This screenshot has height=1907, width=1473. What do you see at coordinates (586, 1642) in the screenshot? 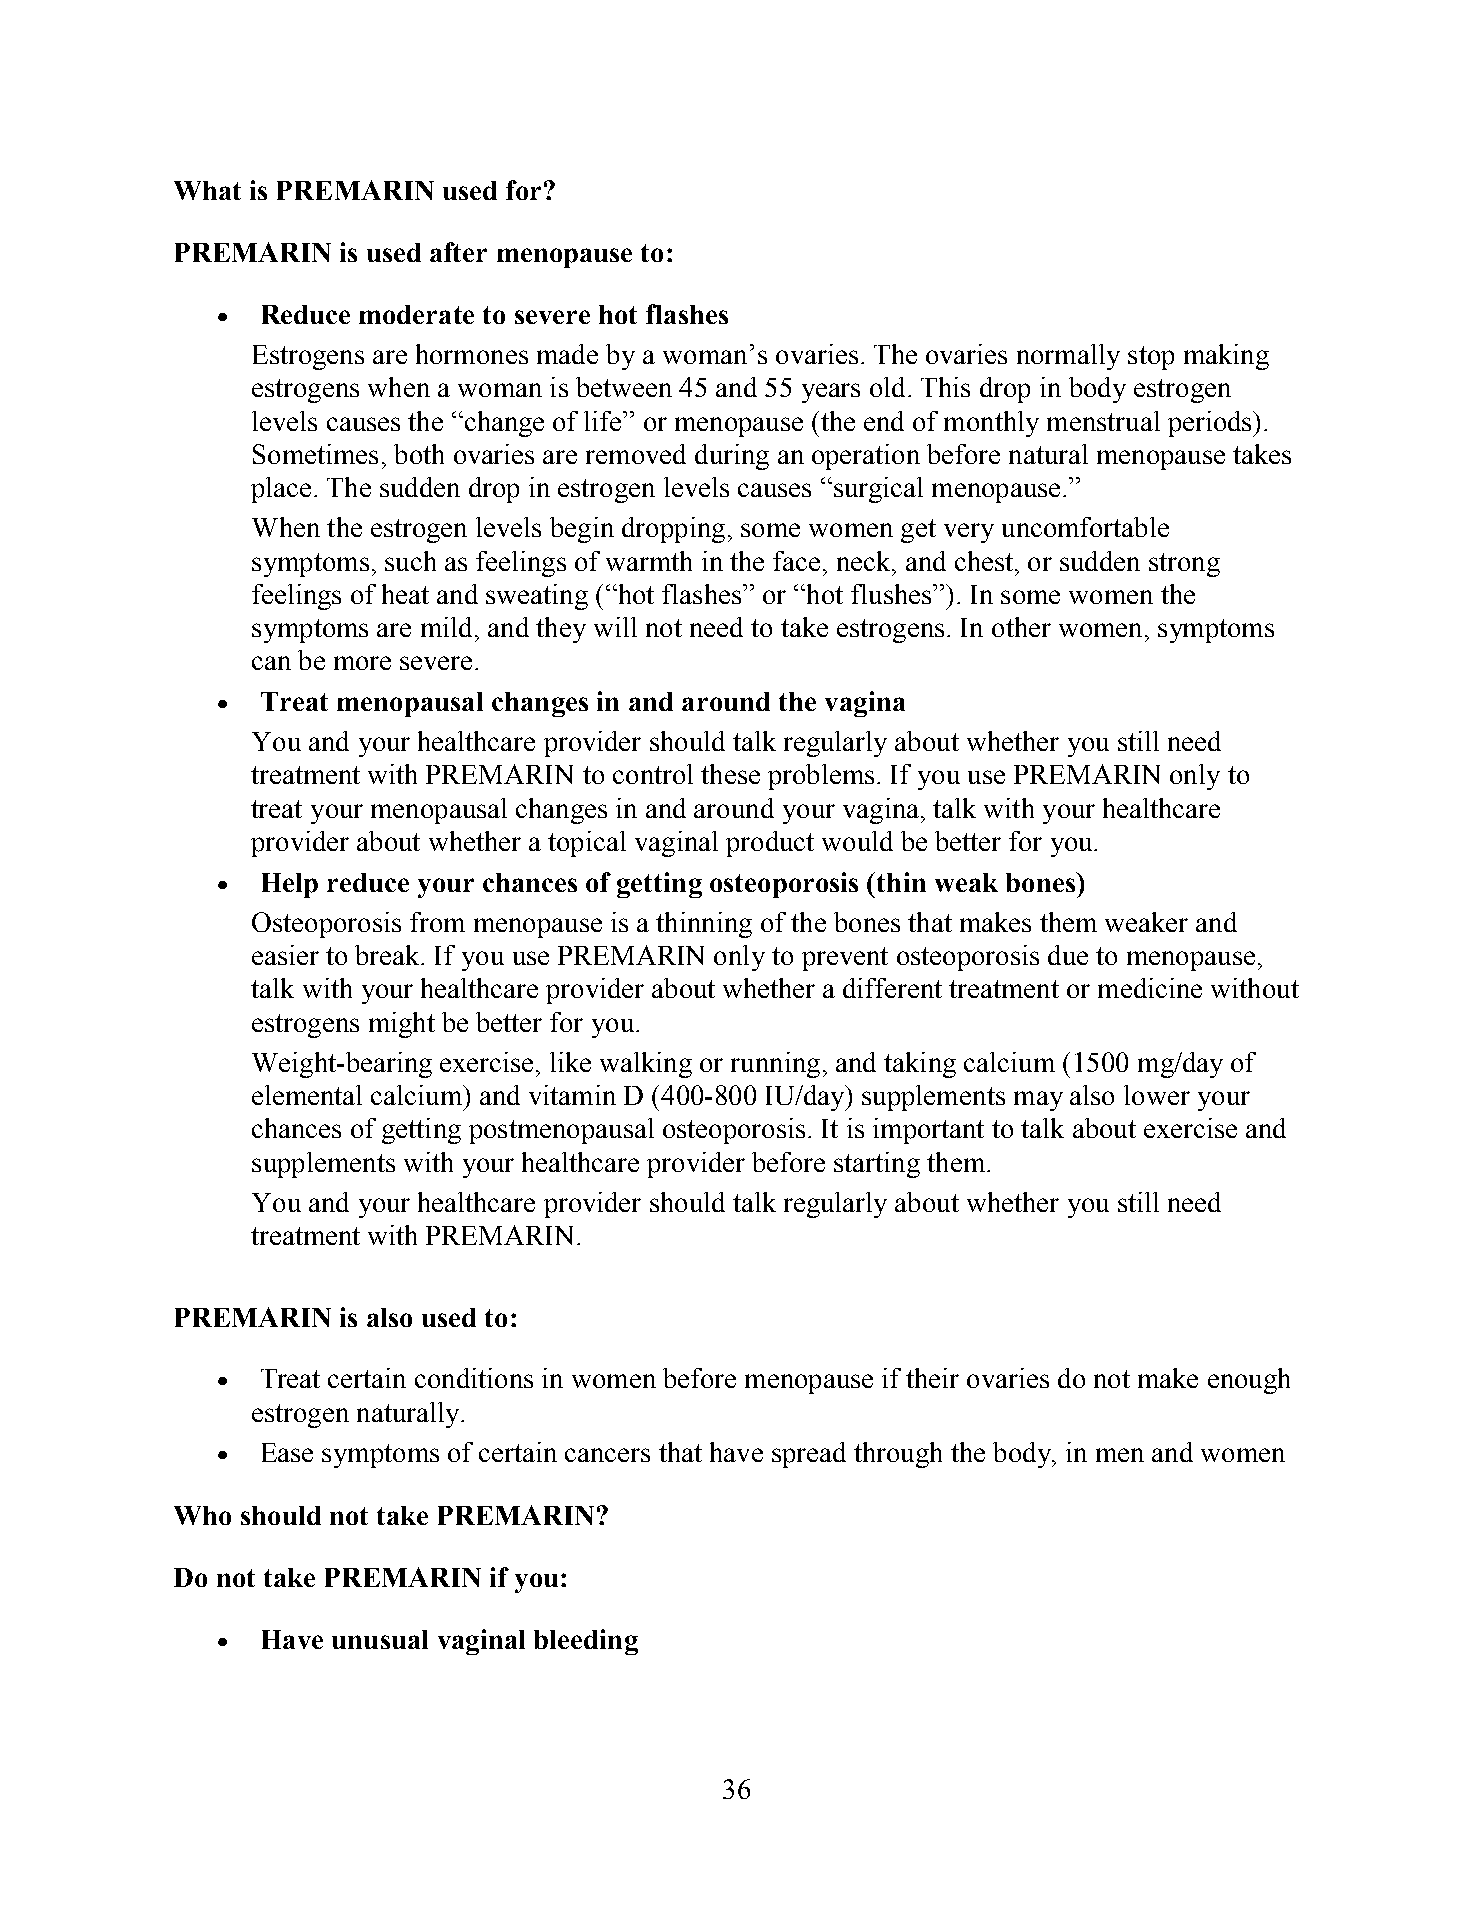
I see `bleeding` at bounding box center [586, 1642].
